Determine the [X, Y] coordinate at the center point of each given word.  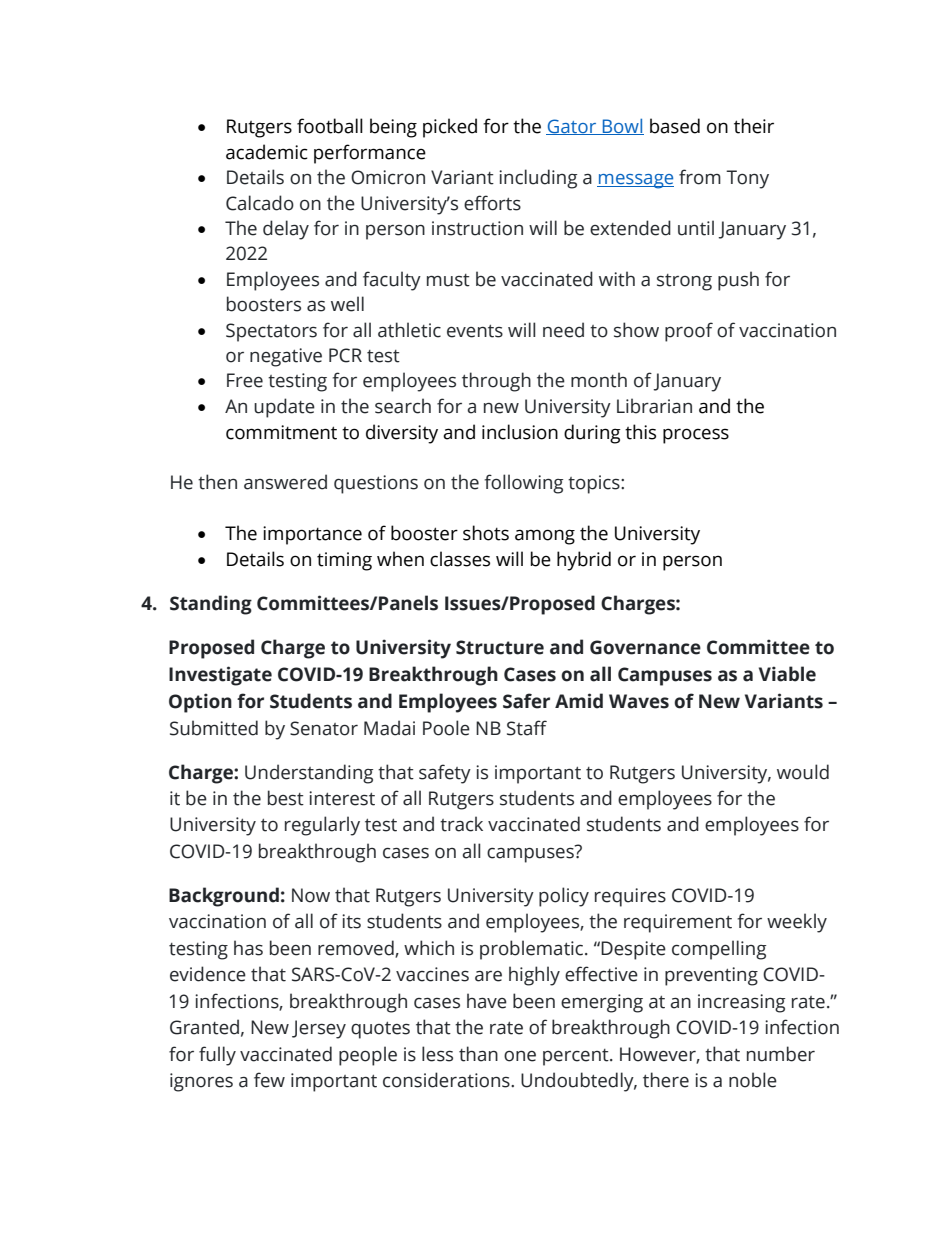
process [696, 436]
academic [267, 152]
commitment [281, 432]
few [269, 1080]
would [803, 772]
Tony [747, 179]
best [286, 798]
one [520, 1056]
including [538, 179]
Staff [527, 728]
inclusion [520, 432]
